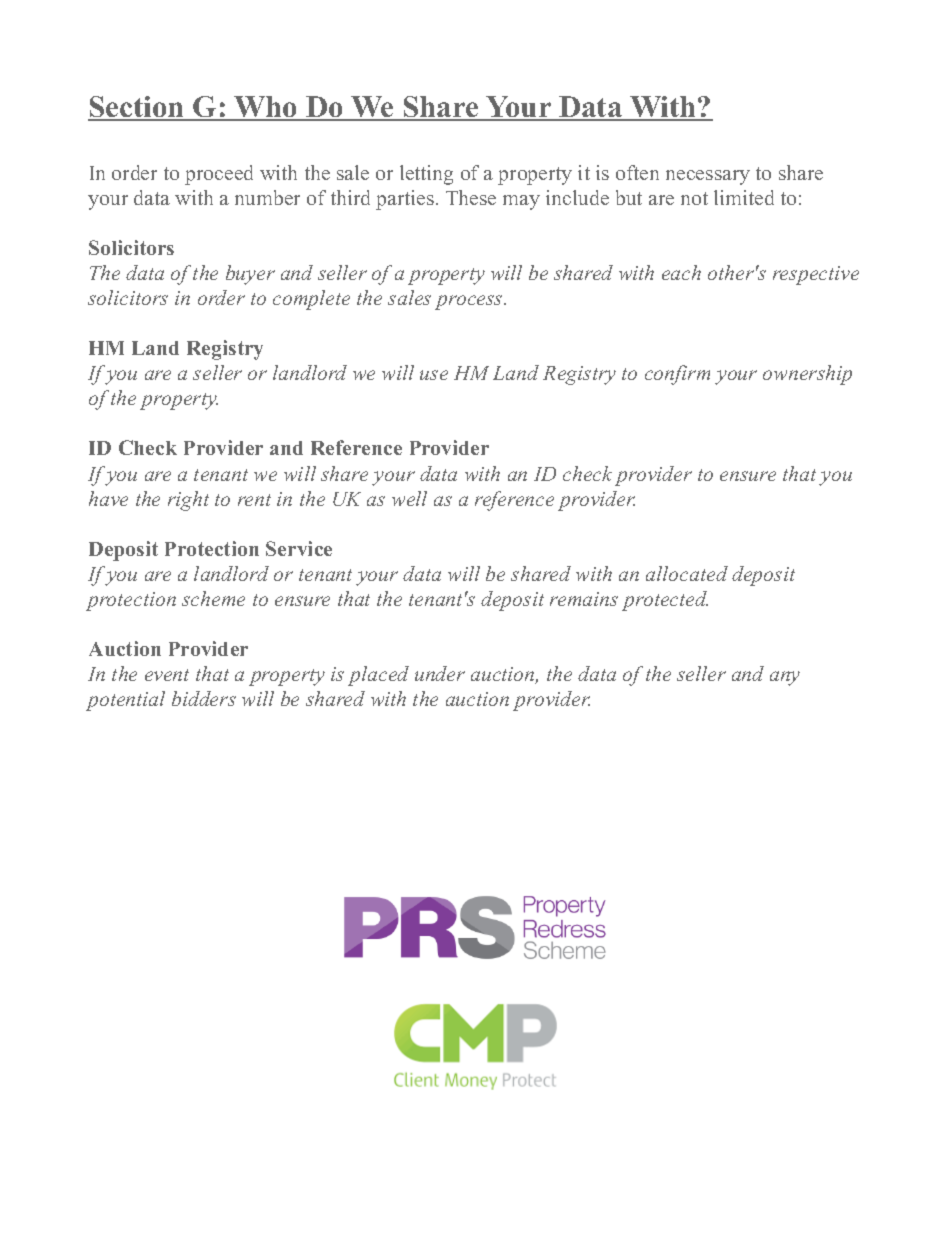 This screenshot has height=1233, width=952. Describe the element at coordinates (137, 108) in the screenshot. I see `Section` at that location.
